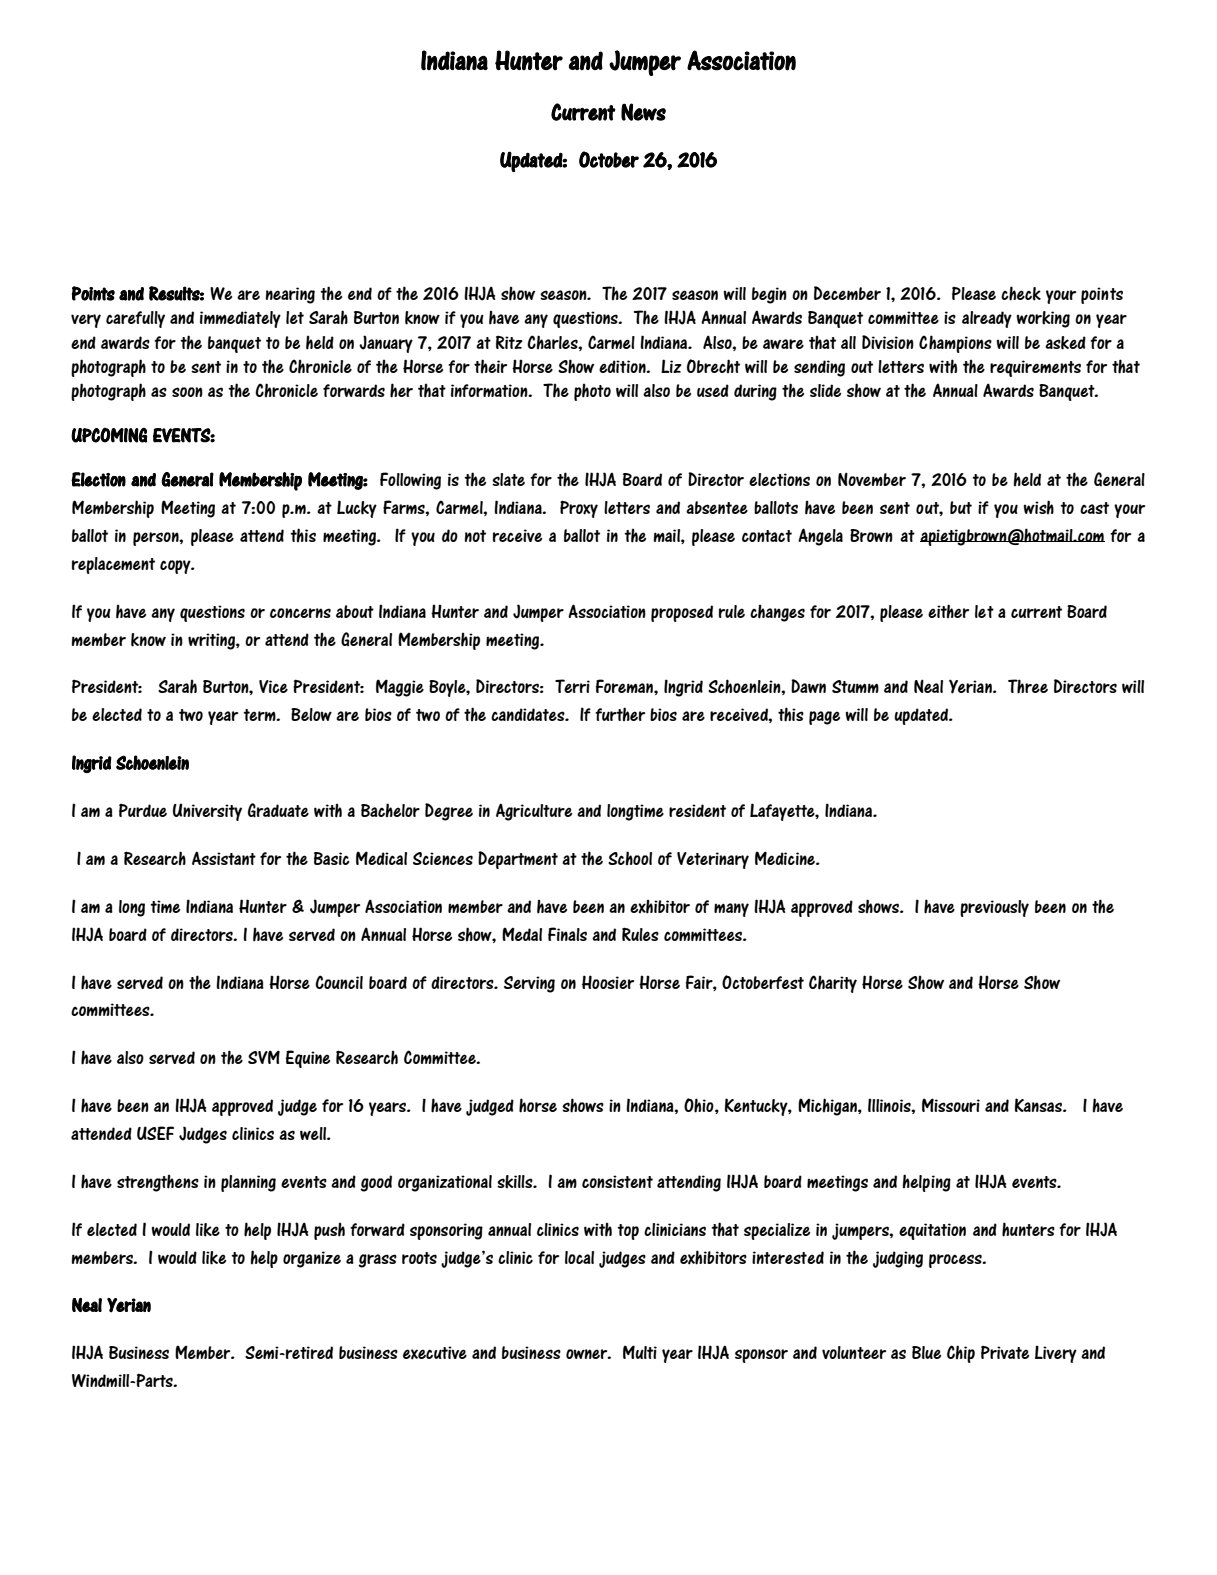 The width and height of the screenshot is (1217, 1575). What do you see at coordinates (994, 908) in the screenshot?
I see `previously` at bounding box center [994, 908].
